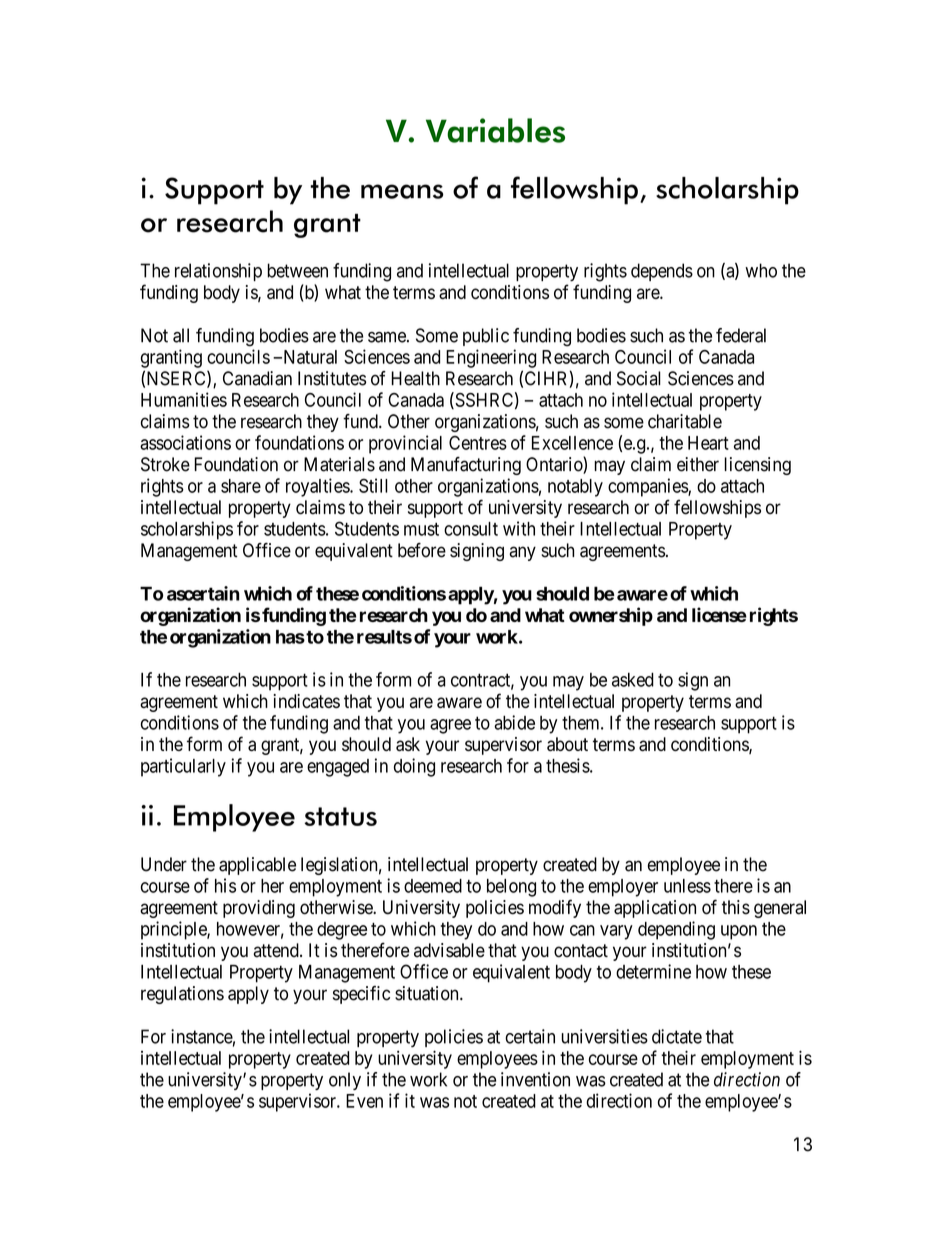 Image resolution: width=952 pixels, height=1233 pixels. Describe the element at coordinates (633, 679) in the document. I see `asked` at that location.
